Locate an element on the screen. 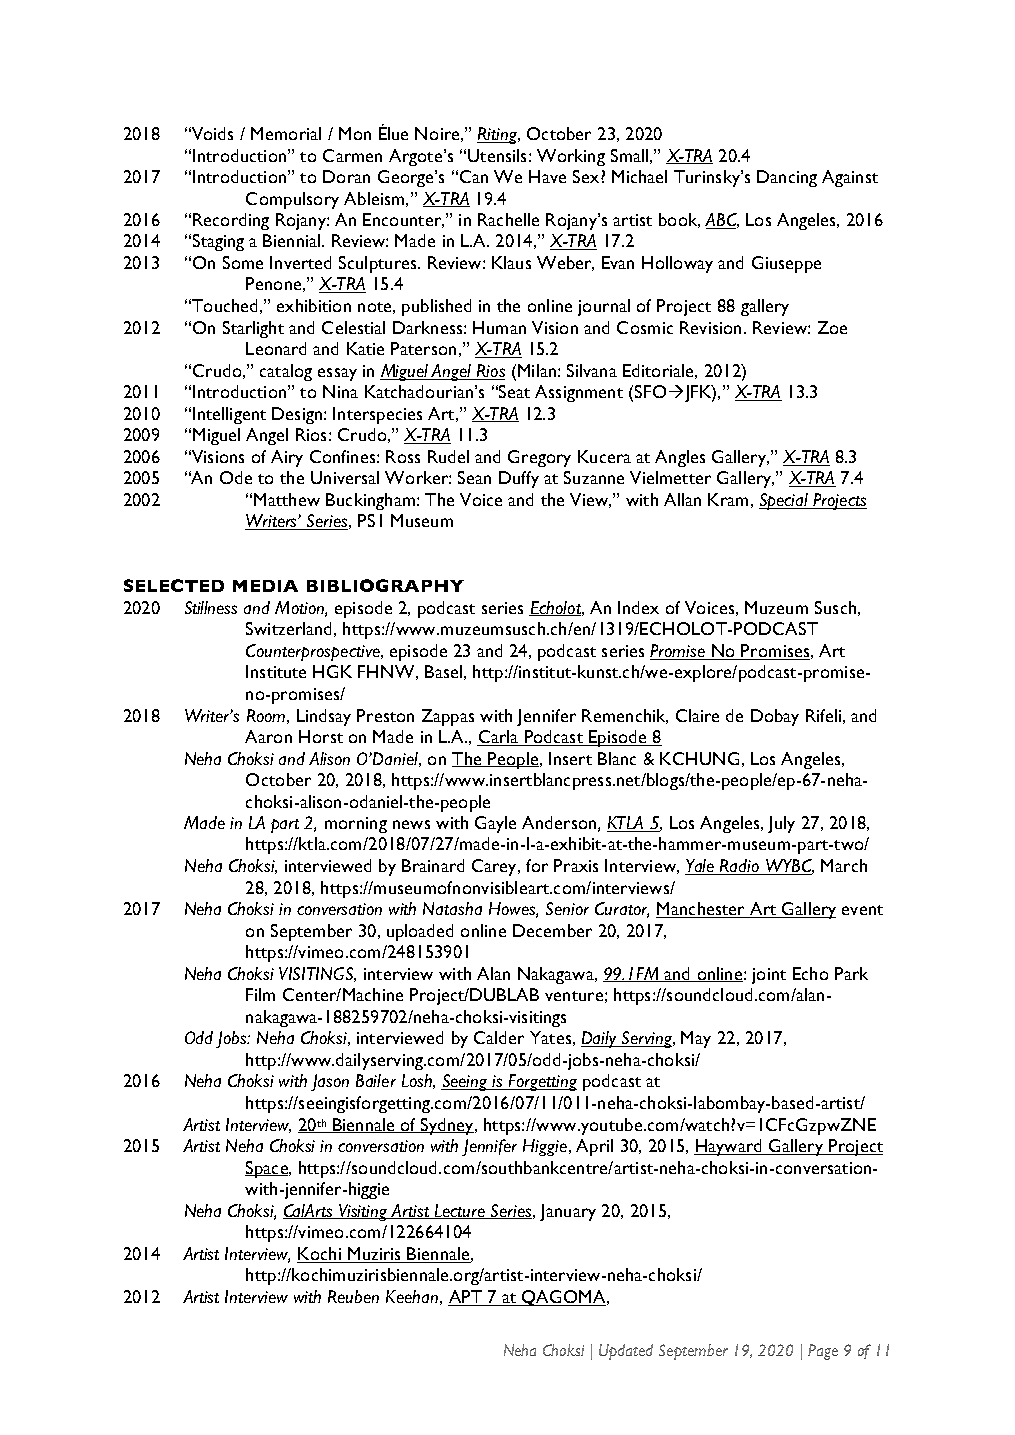 This screenshot has height=1435, width=1015. Compulsory is located at coordinates (292, 200).
